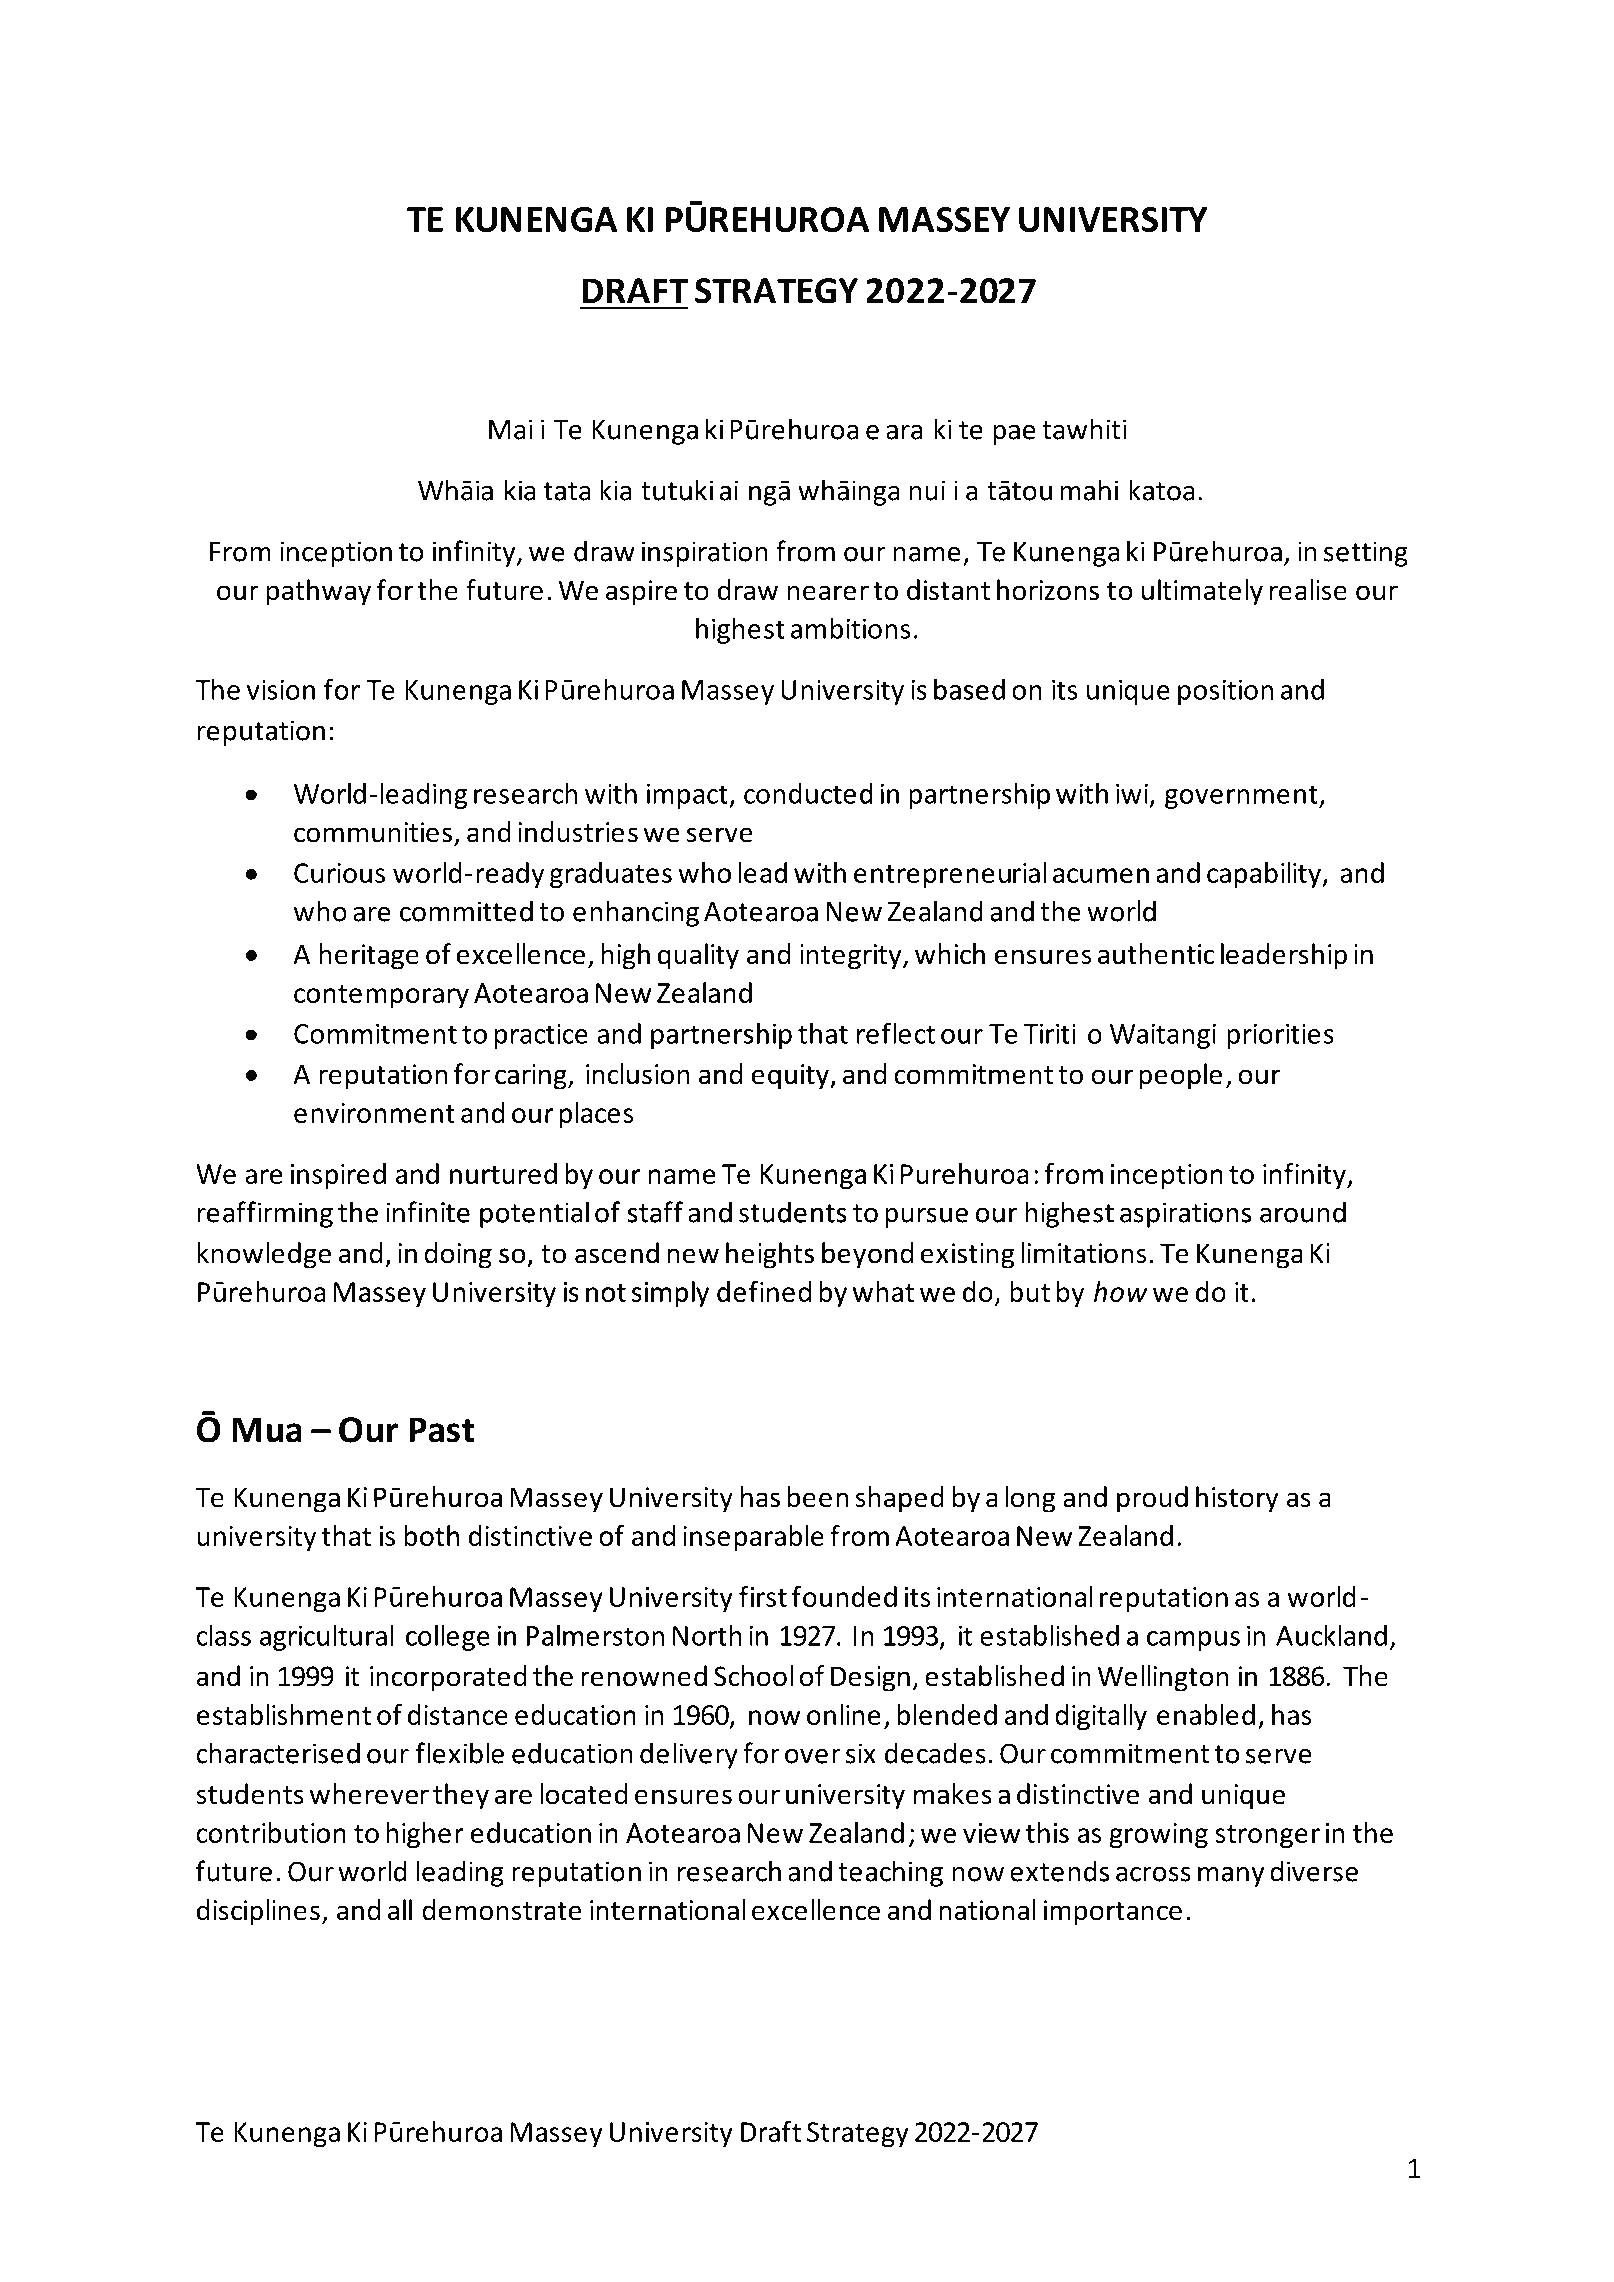  What do you see at coordinates (1193, 1641) in the page?
I see `campus` at bounding box center [1193, 1641].
